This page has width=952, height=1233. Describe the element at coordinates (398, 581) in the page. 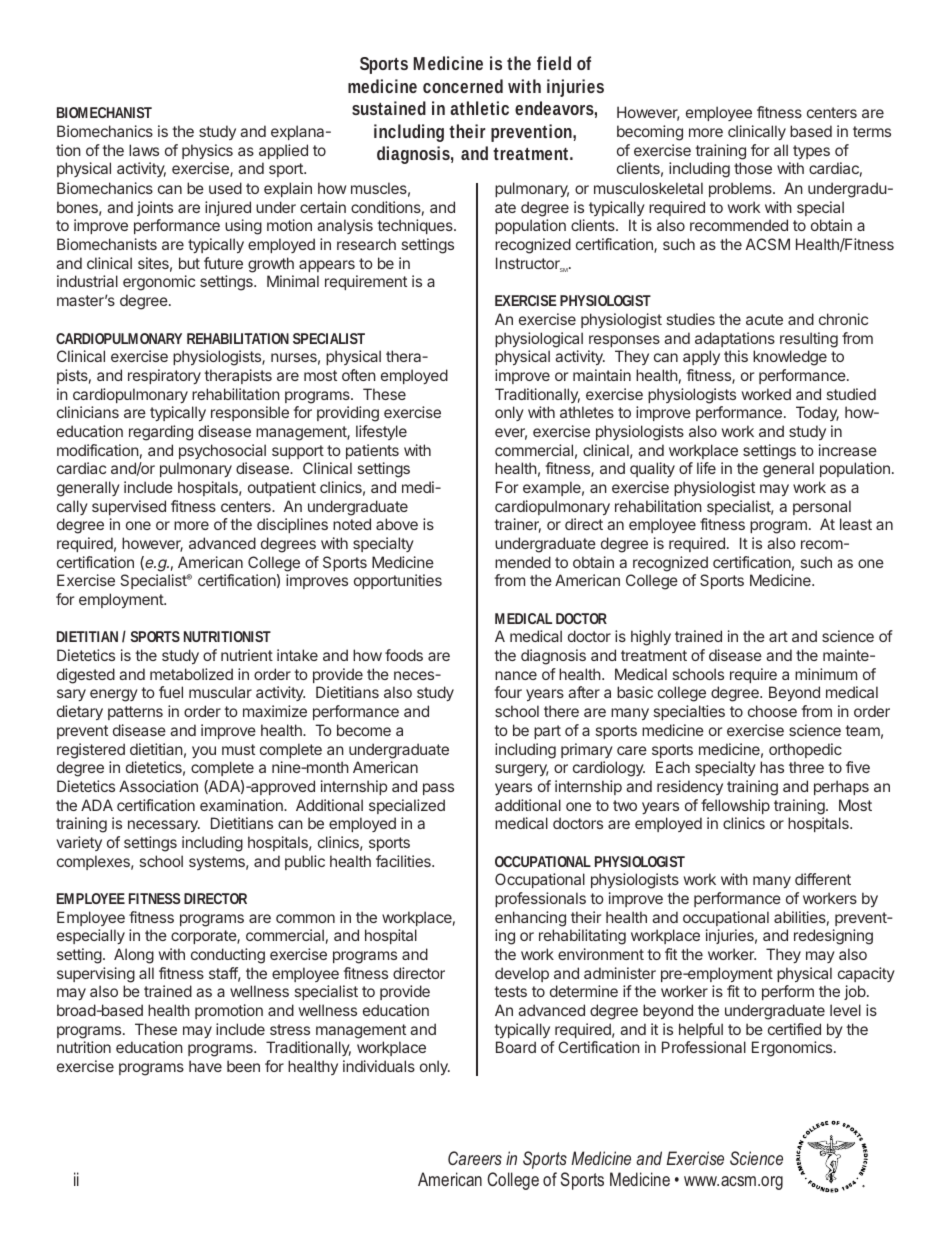

I see `opportunities` at that location.
